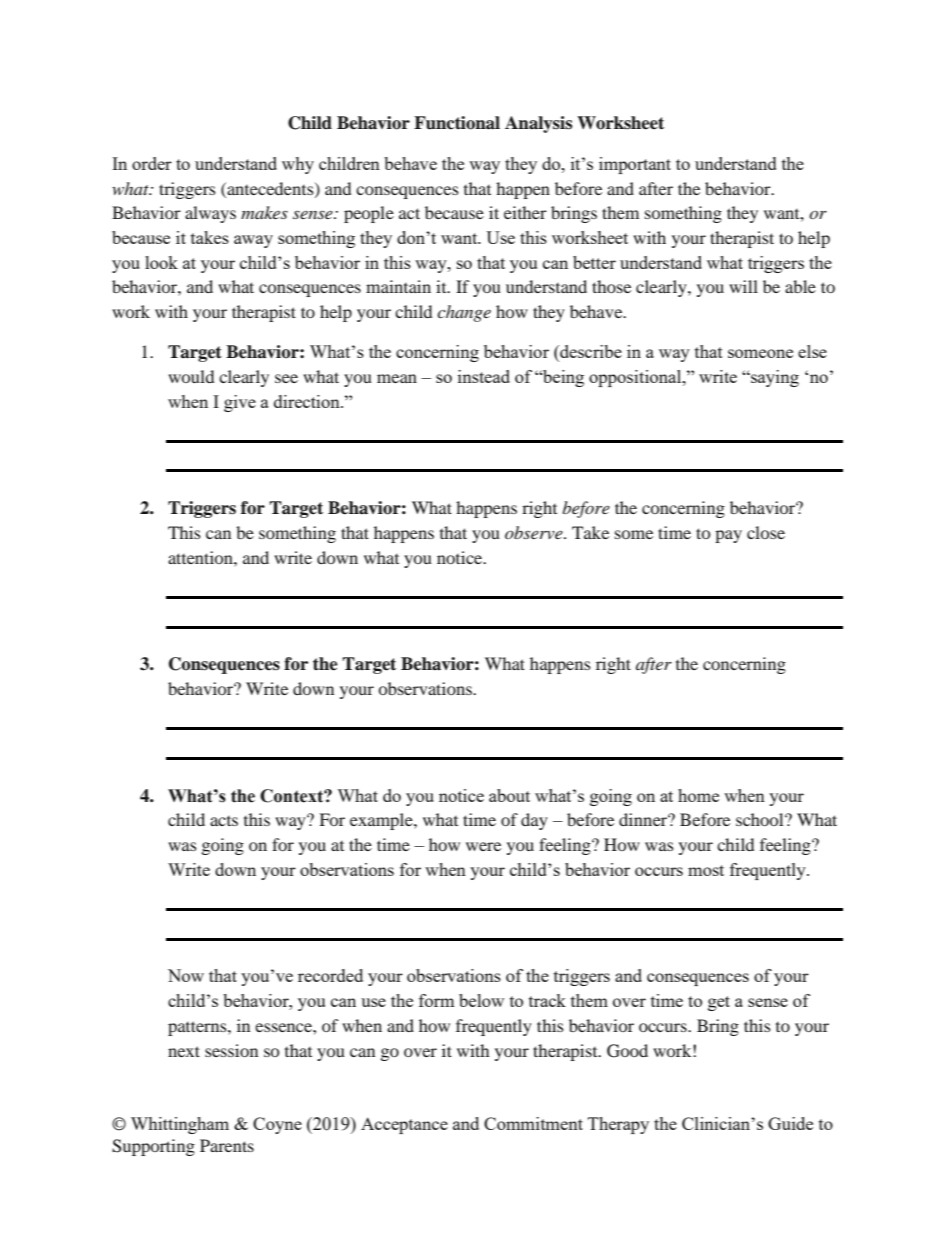 Image resolution: width=952 pixels, height=1233 pixels. I want to click on acts, so click(224, 821).
